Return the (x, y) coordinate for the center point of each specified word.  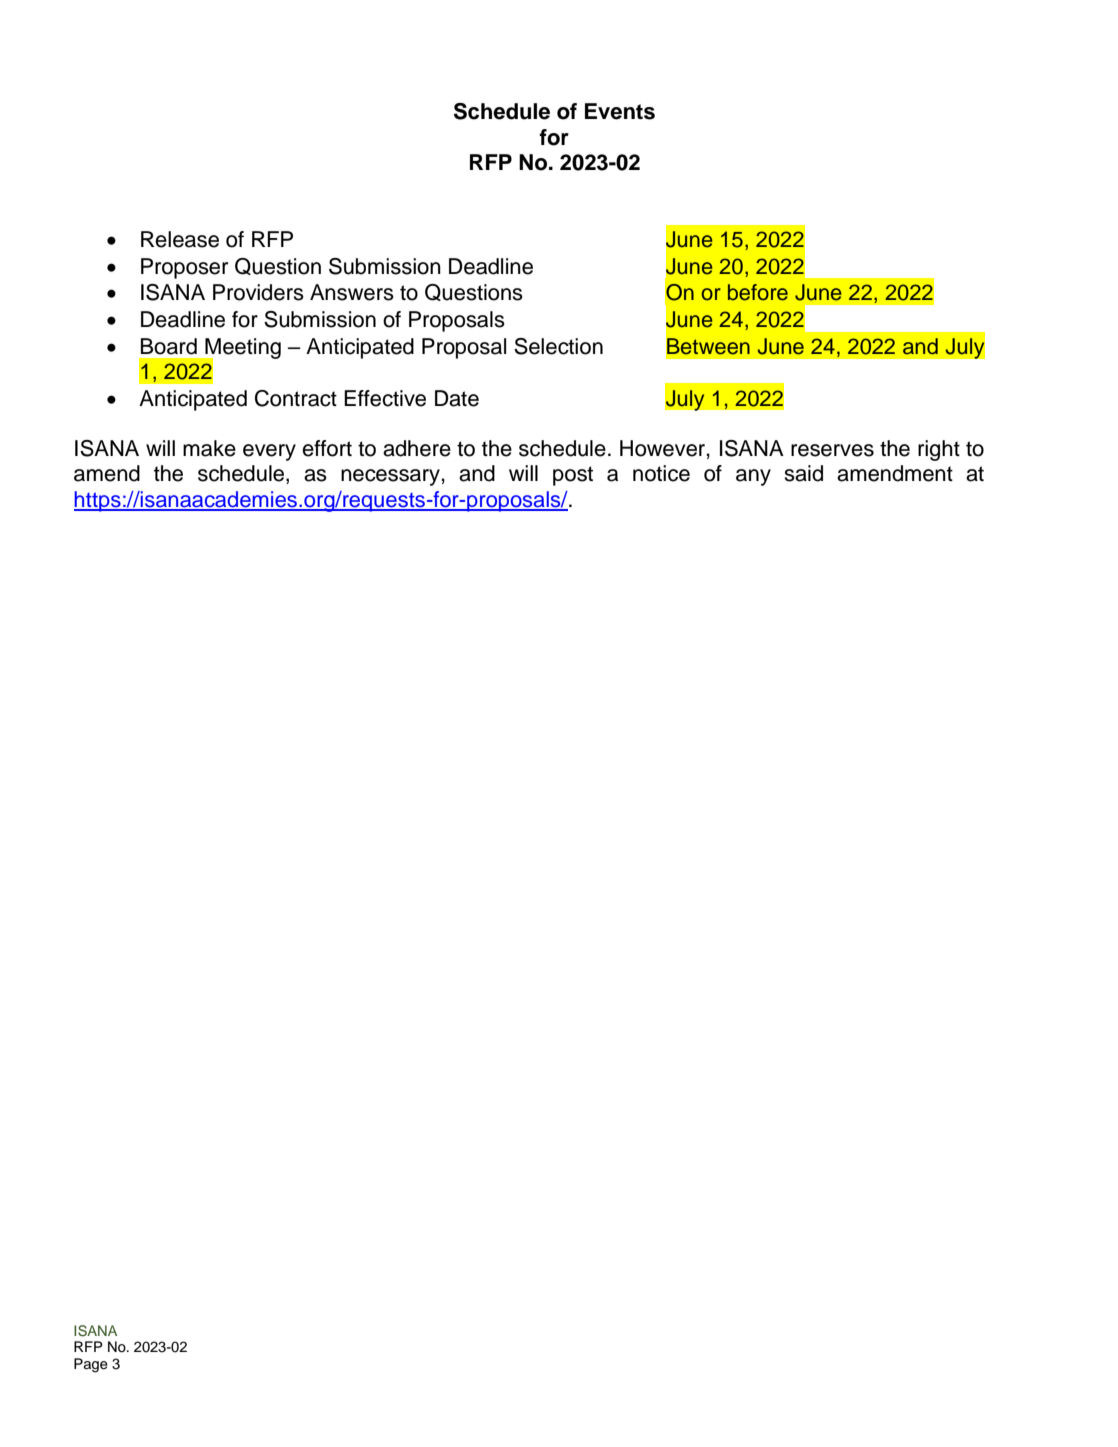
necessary (391, 477)
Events (620, 111)
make (209, 448)
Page (91, 1365)
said (803, 473)
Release (180, 239)
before (758, 292)
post (573, 476)
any (753, 477)
